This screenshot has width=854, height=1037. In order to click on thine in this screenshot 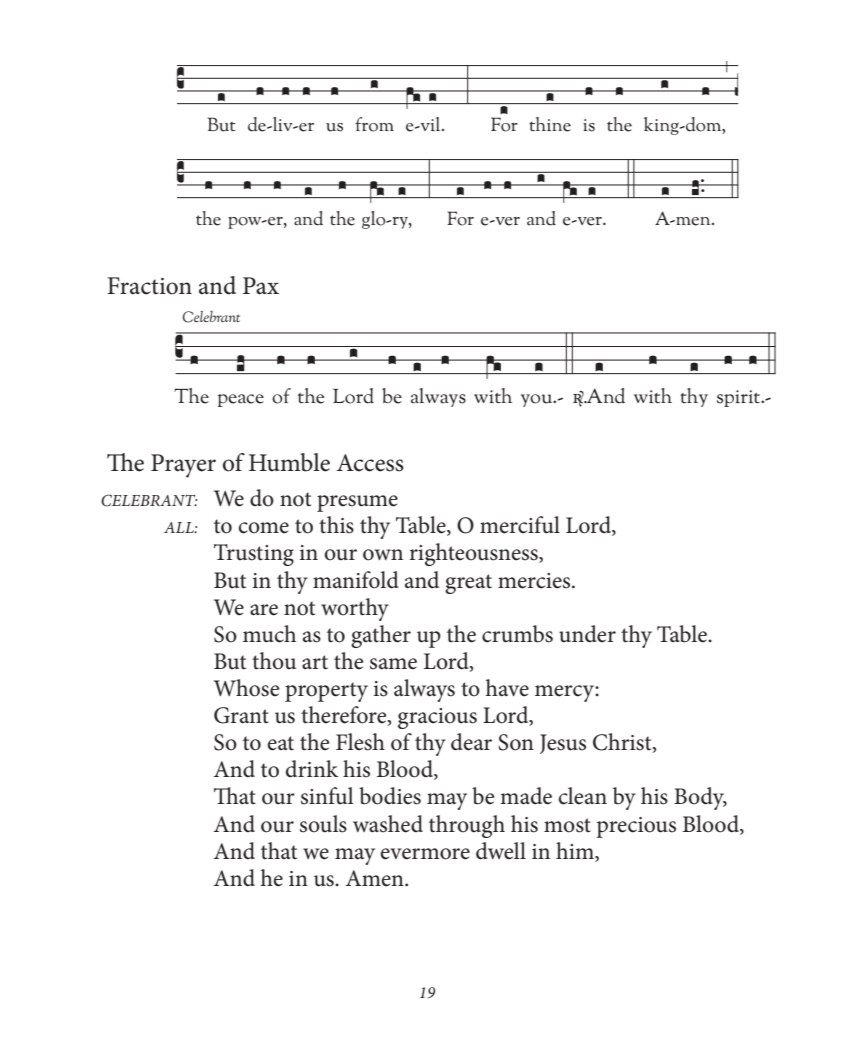, I will do `click(550, 124)`.
